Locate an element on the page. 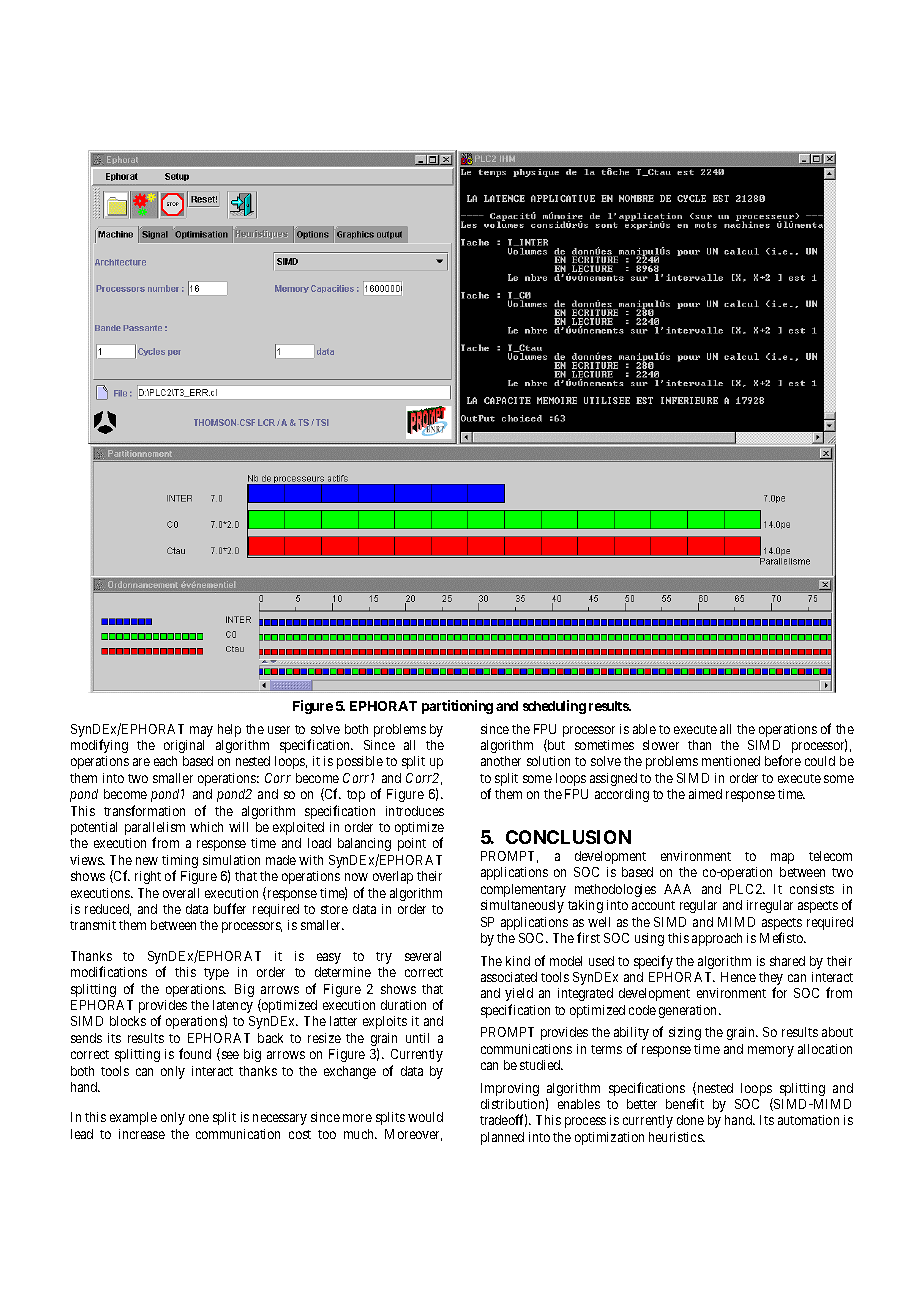  buffer is located at coordinates (230, 908).
